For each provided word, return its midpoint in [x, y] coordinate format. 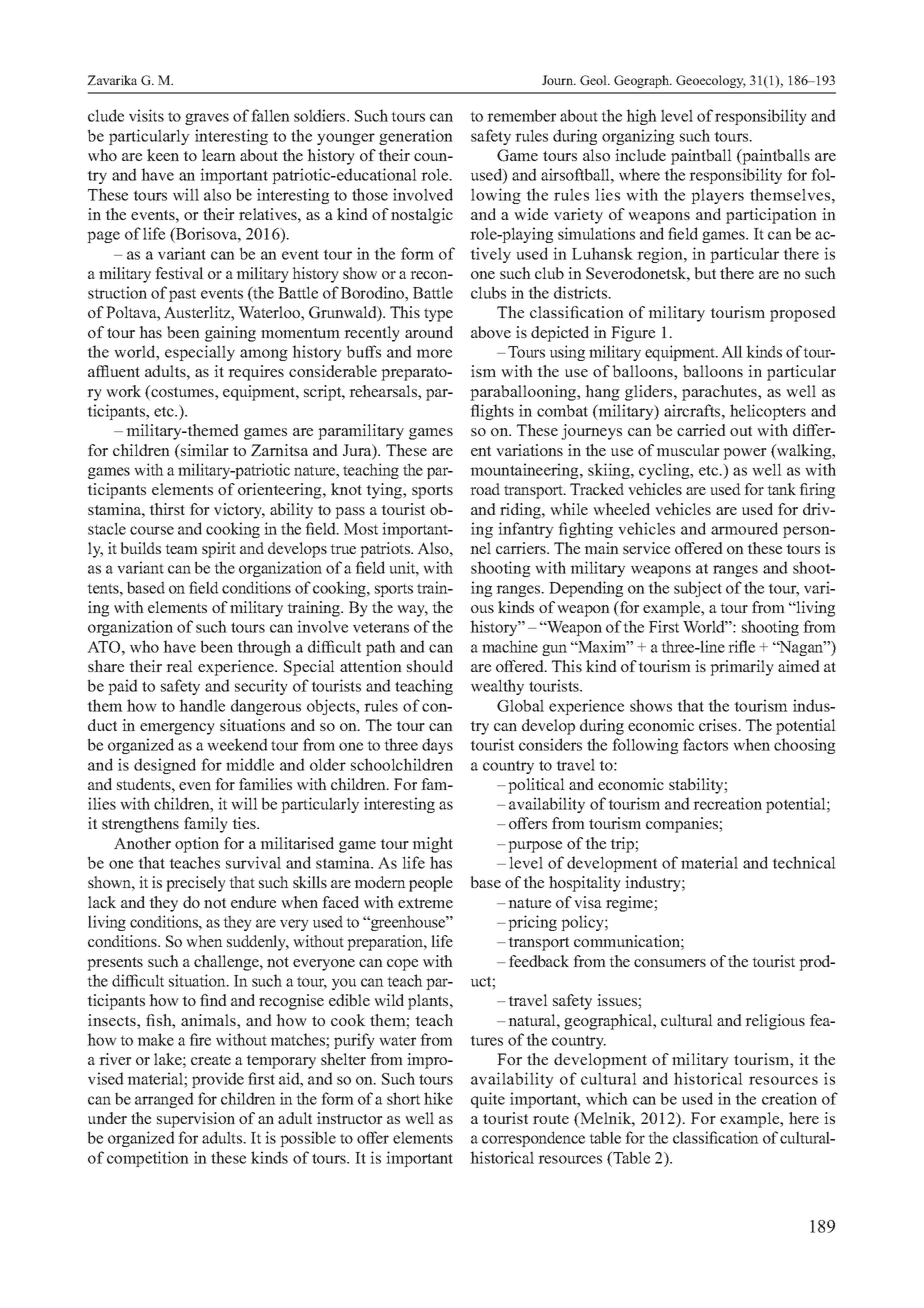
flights [492, 412]
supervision [196, 1120]
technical [804, 862]
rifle [741, 646]
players [717, 196]
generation [416, 137]
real [179, 666]
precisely [196, 884]
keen [163, 155]
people [431, 884]
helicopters [768, 412]
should [430, 666]
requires [256, 373]
